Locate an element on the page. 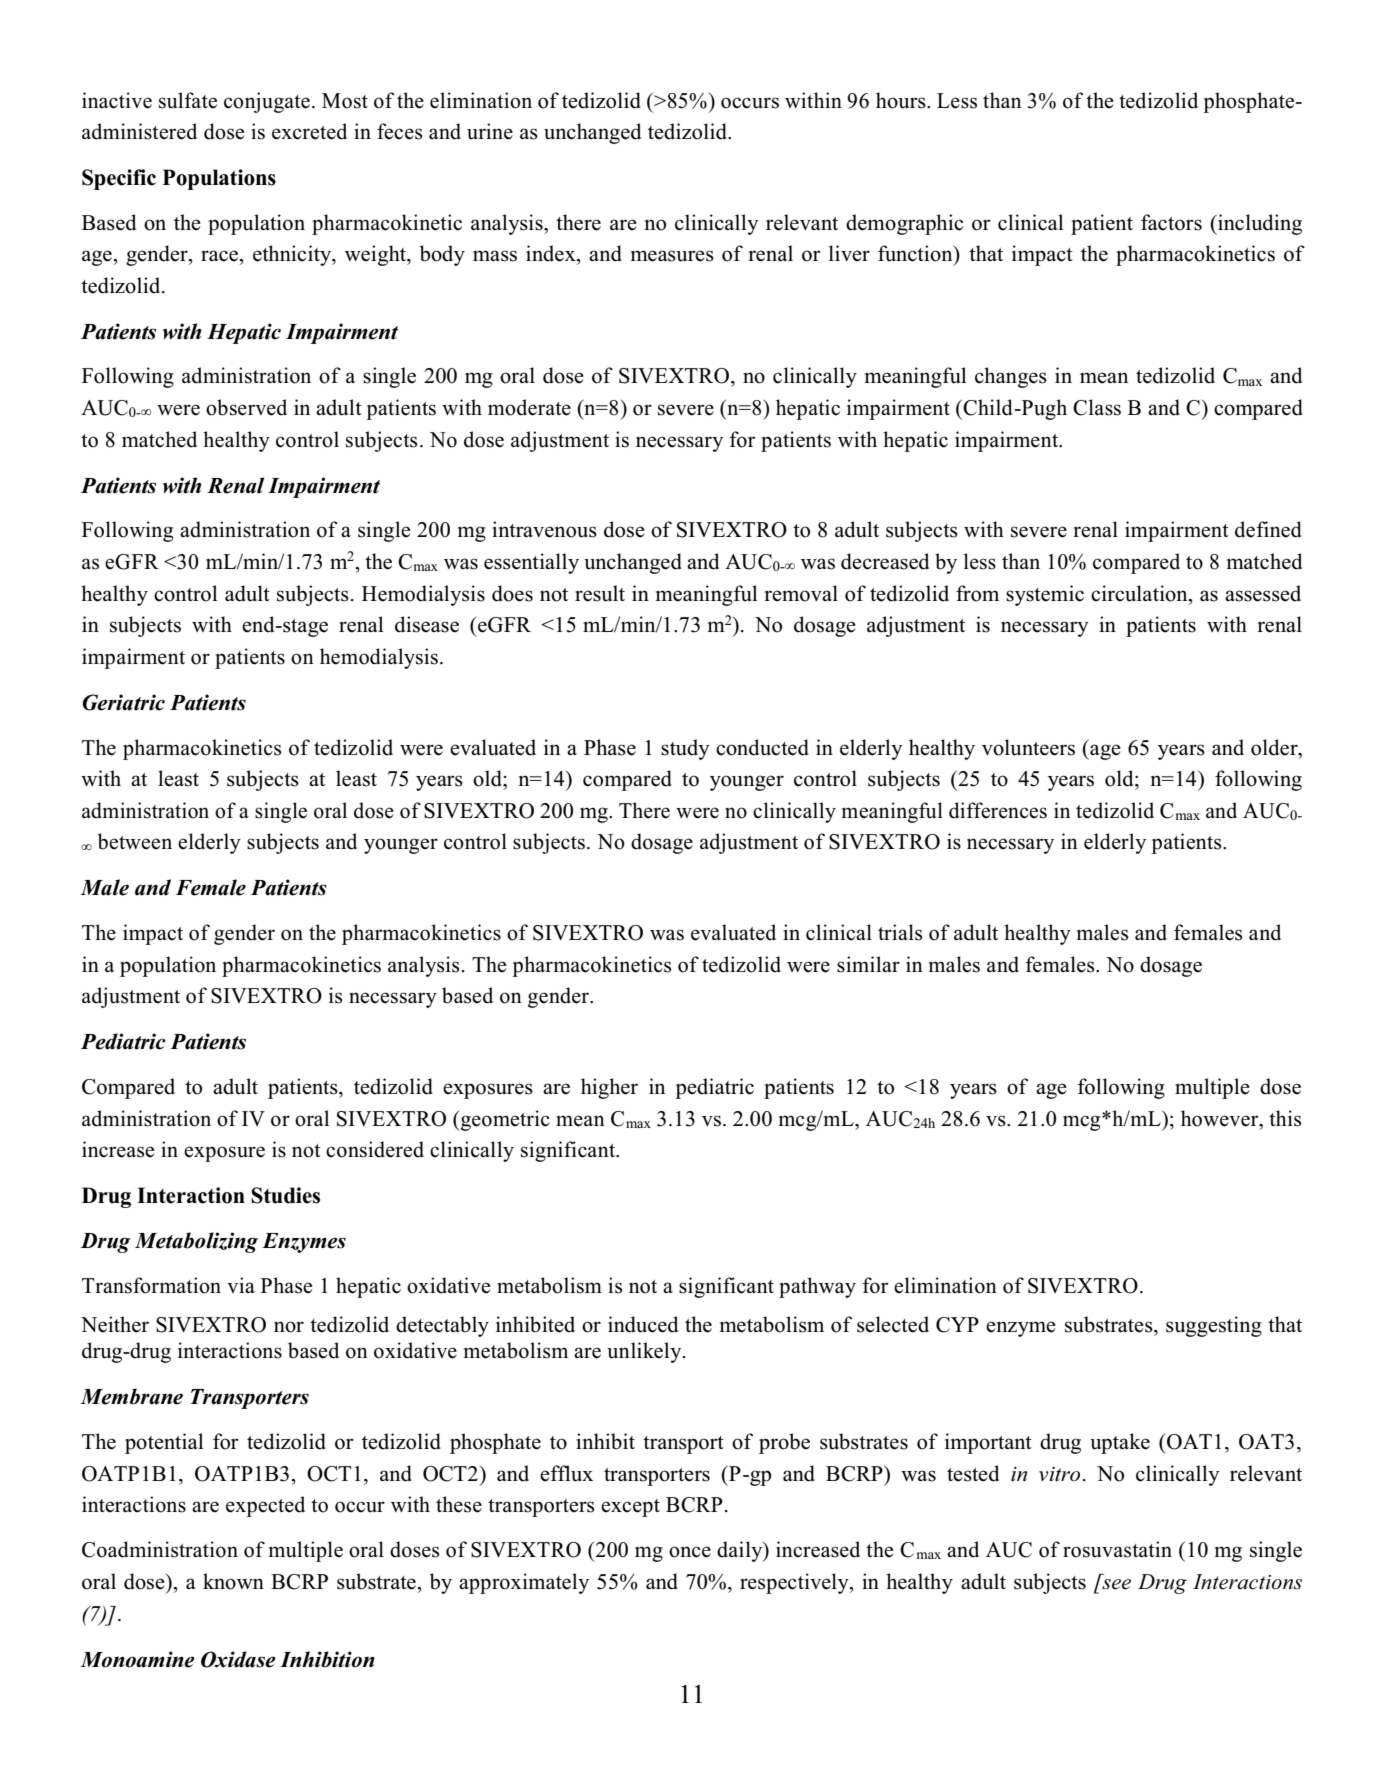  factors is located at coordinates (1171, 222).
